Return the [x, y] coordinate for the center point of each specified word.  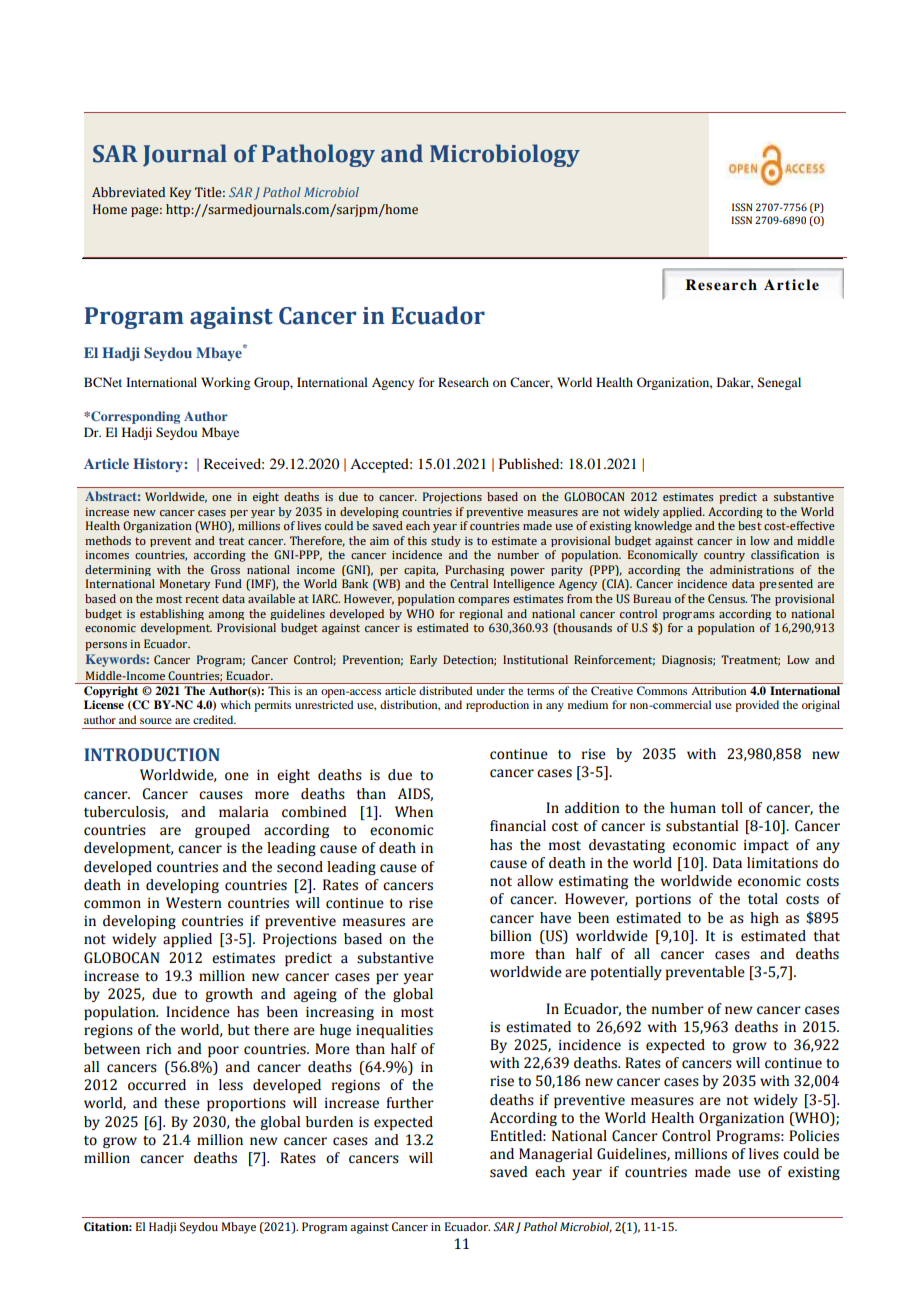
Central [469, 583]
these [182, 1103]
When [414, 812]
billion [511, 936]
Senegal [779, 383]
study [446, 541]
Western [194, 903]
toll [732, 808]
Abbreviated [128, 192]
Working [225, 383]
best [749, 525]
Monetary [185, 585]
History [159, 465]
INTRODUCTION [152, 755]
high [764, 919]
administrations [752, 569]
